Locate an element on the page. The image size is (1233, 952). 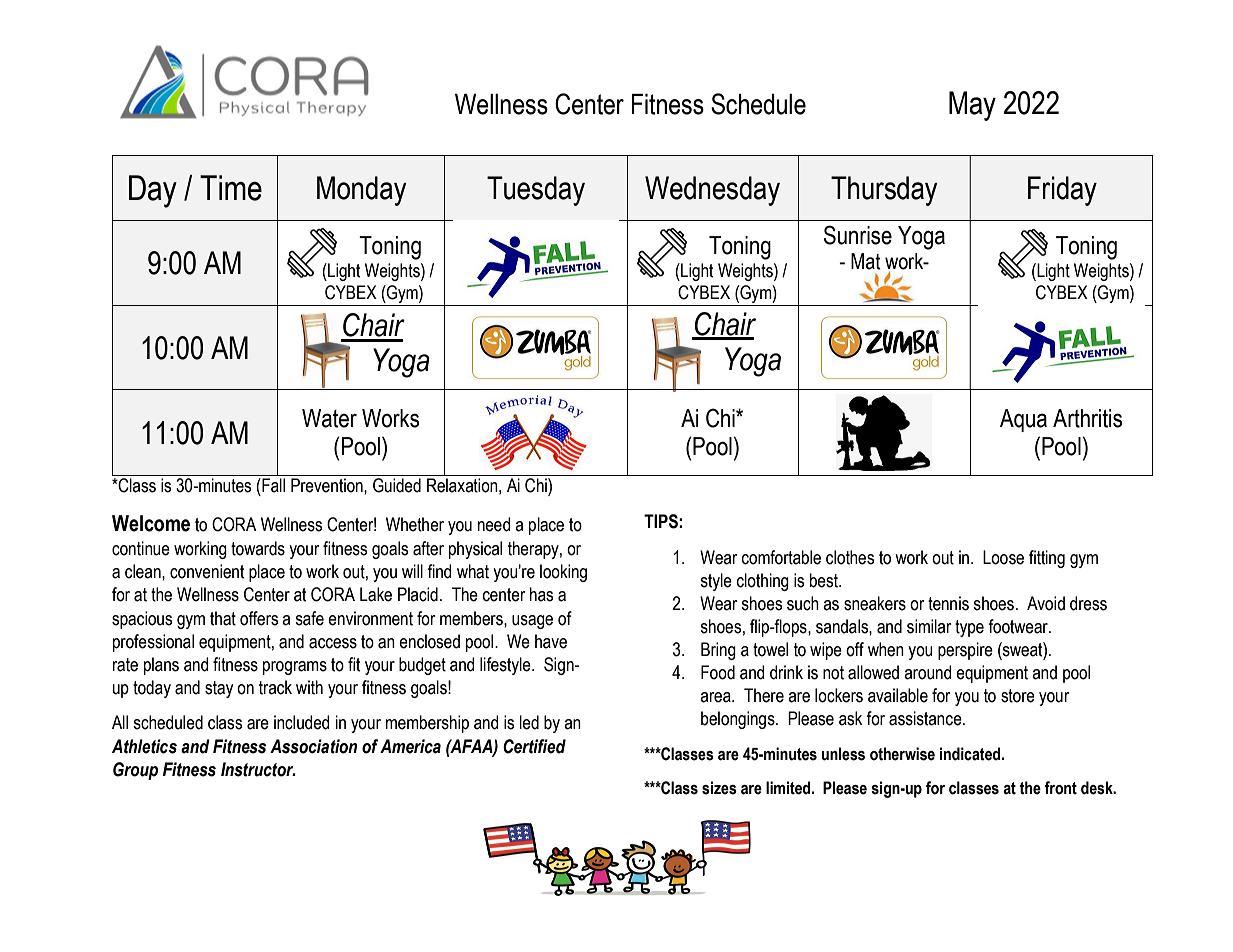
Welcome is located at coordinates (151, 523).
